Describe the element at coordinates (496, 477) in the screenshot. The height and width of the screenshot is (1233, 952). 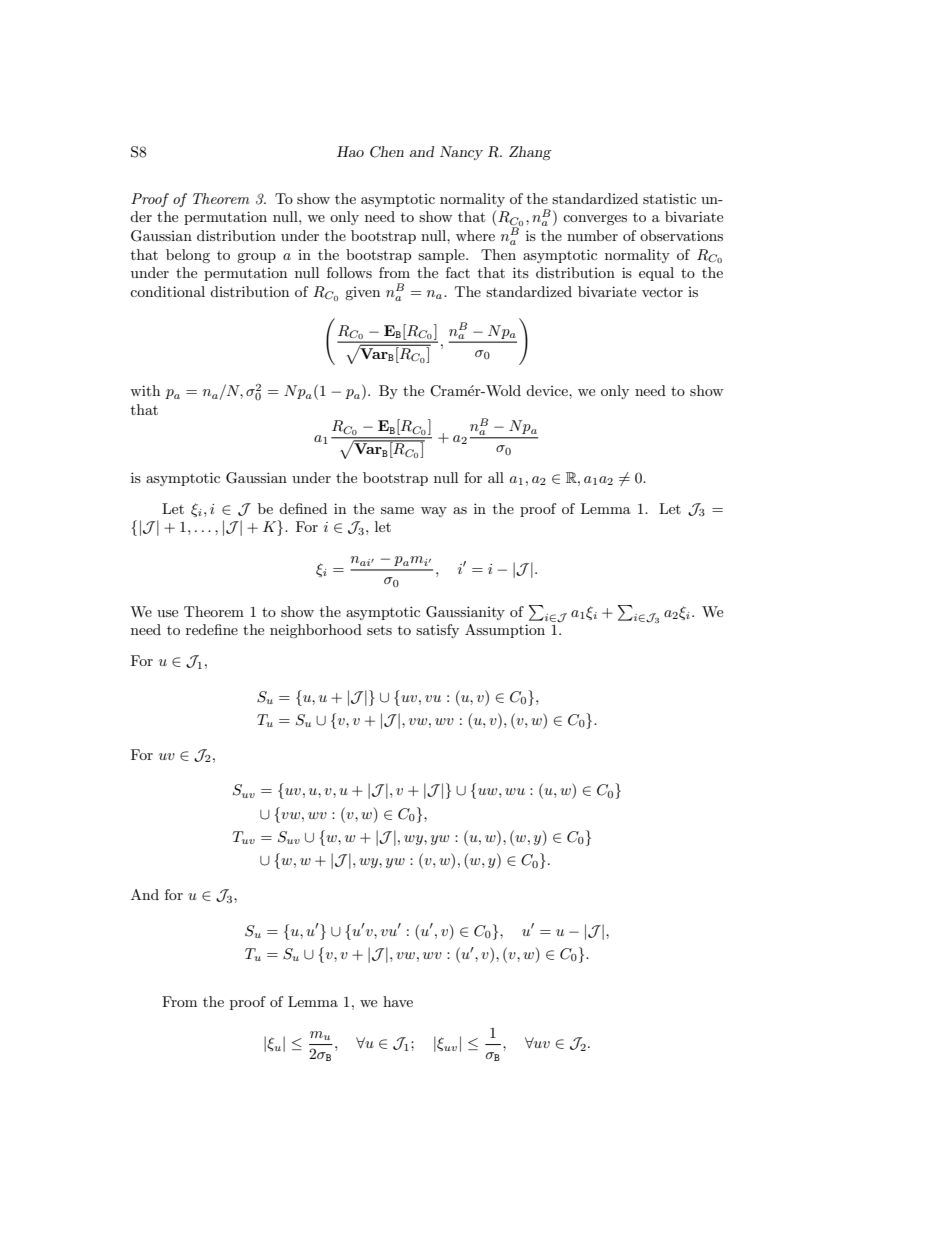
I see `all` at that location.
